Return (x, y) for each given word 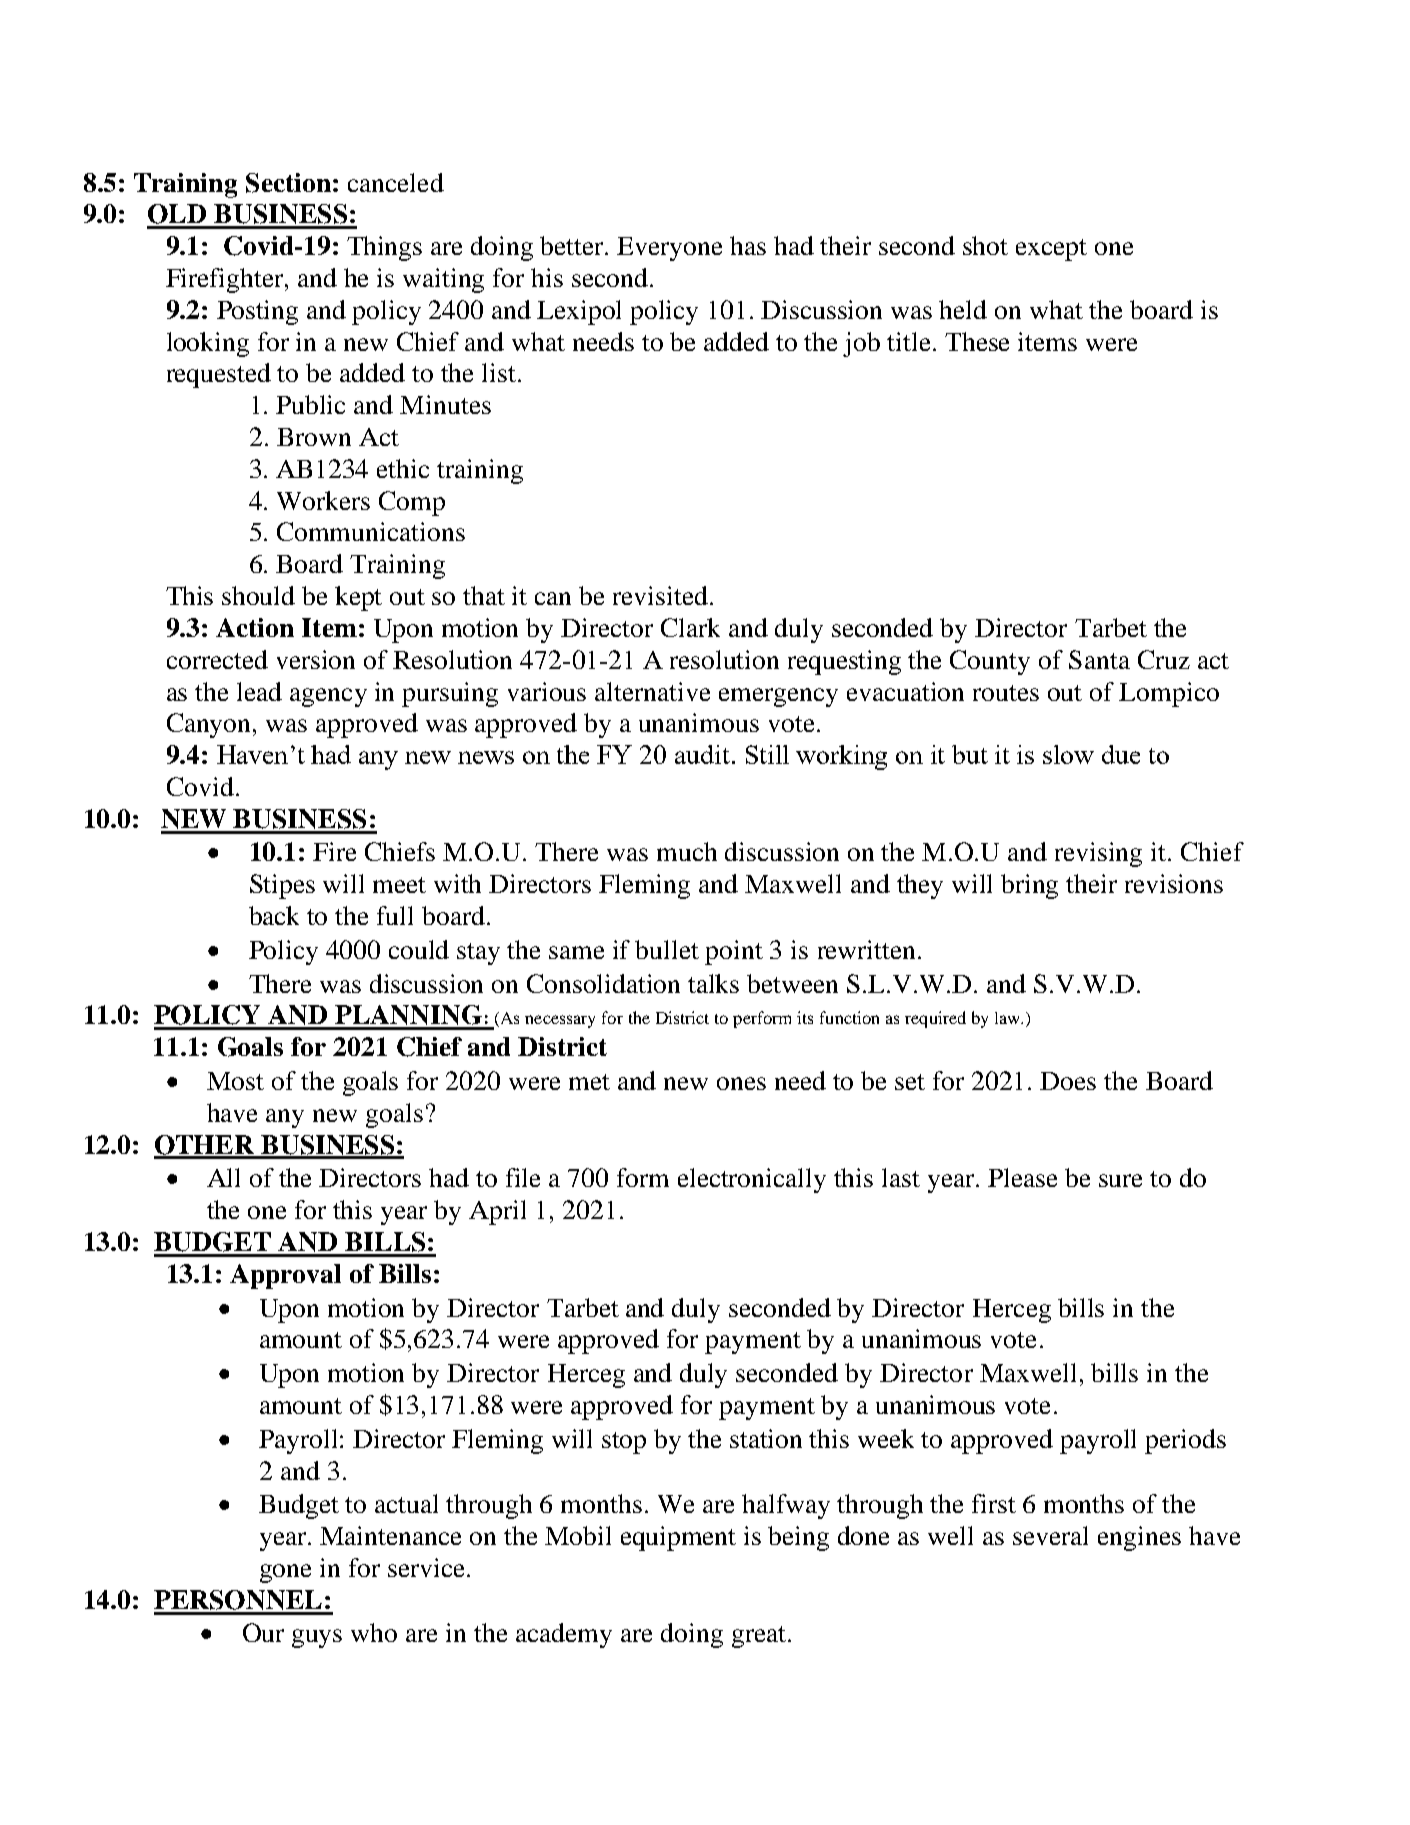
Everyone (669, 249)
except (1051, 250)
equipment (678, 1538)
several (1050, 1535)
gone (285, 1573)
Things (384, 248)
